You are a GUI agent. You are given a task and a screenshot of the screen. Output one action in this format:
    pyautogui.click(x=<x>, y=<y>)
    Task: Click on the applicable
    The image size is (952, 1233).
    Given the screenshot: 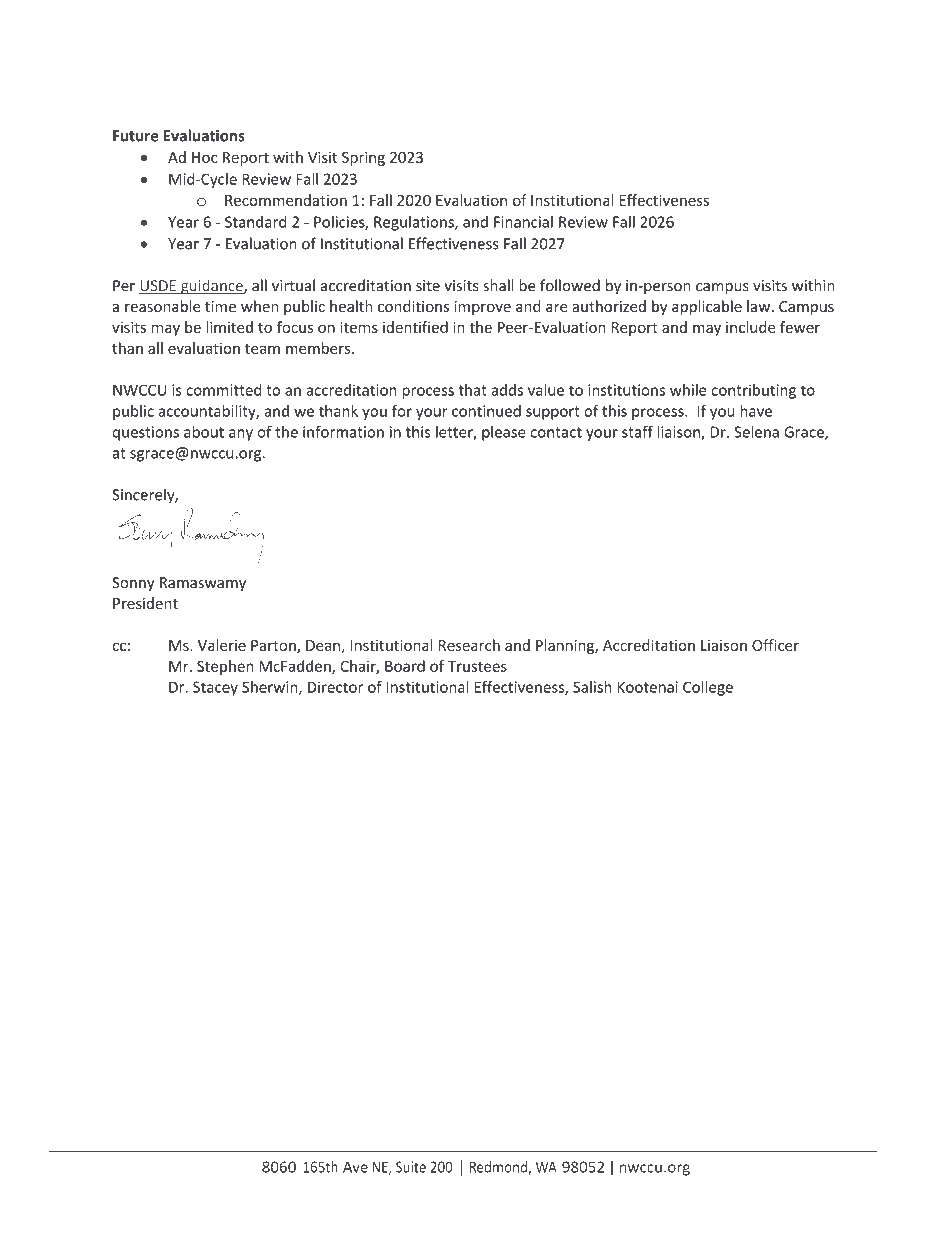 What is the action you would take?
    pyautogui.click(x=707, y=307)
